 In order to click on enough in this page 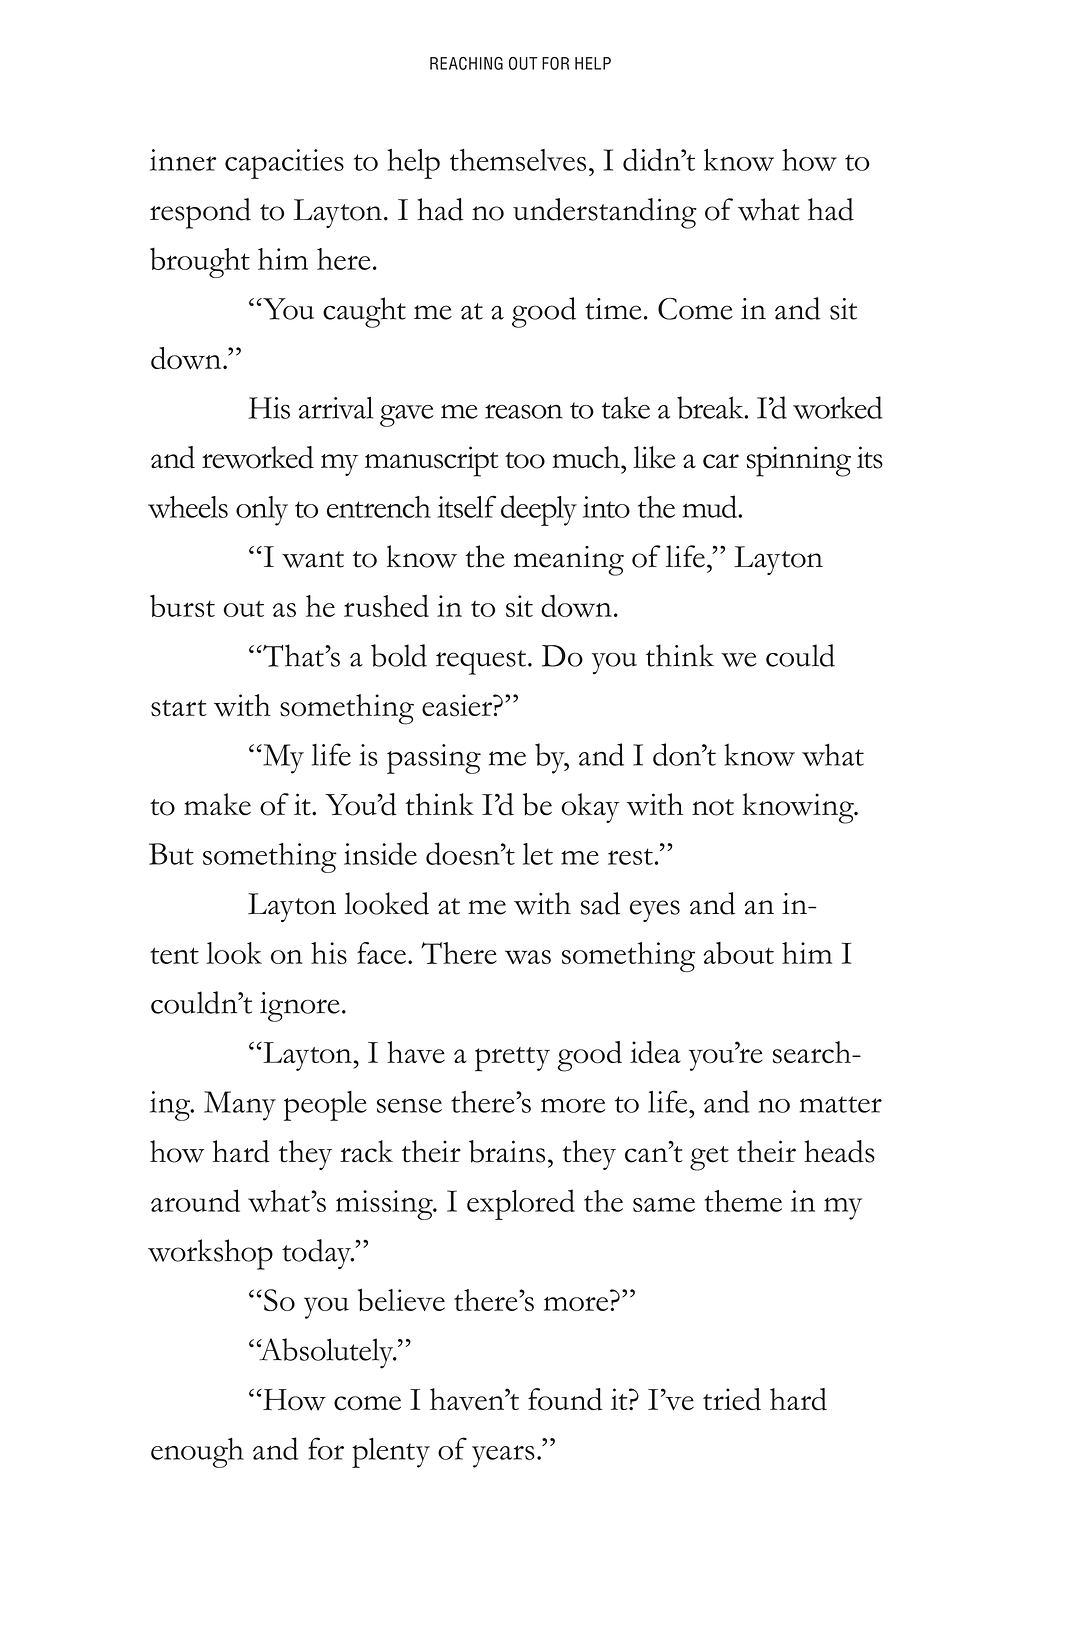, I will do `click(197, 1453)`.
